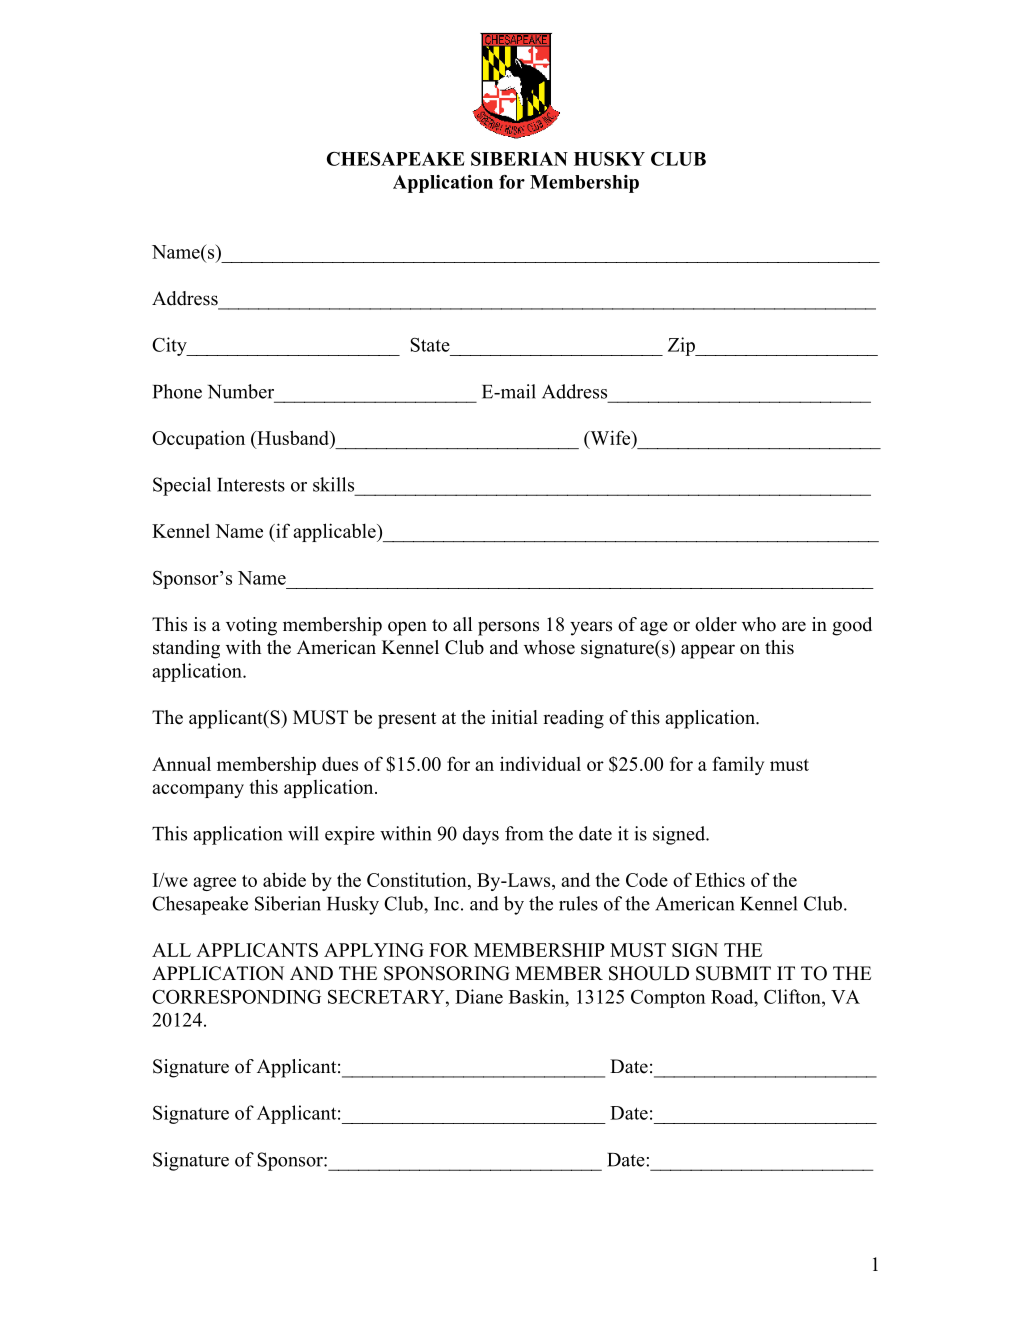 The image size is (1032, 1336). I want to click on older, so click(716, 624).
